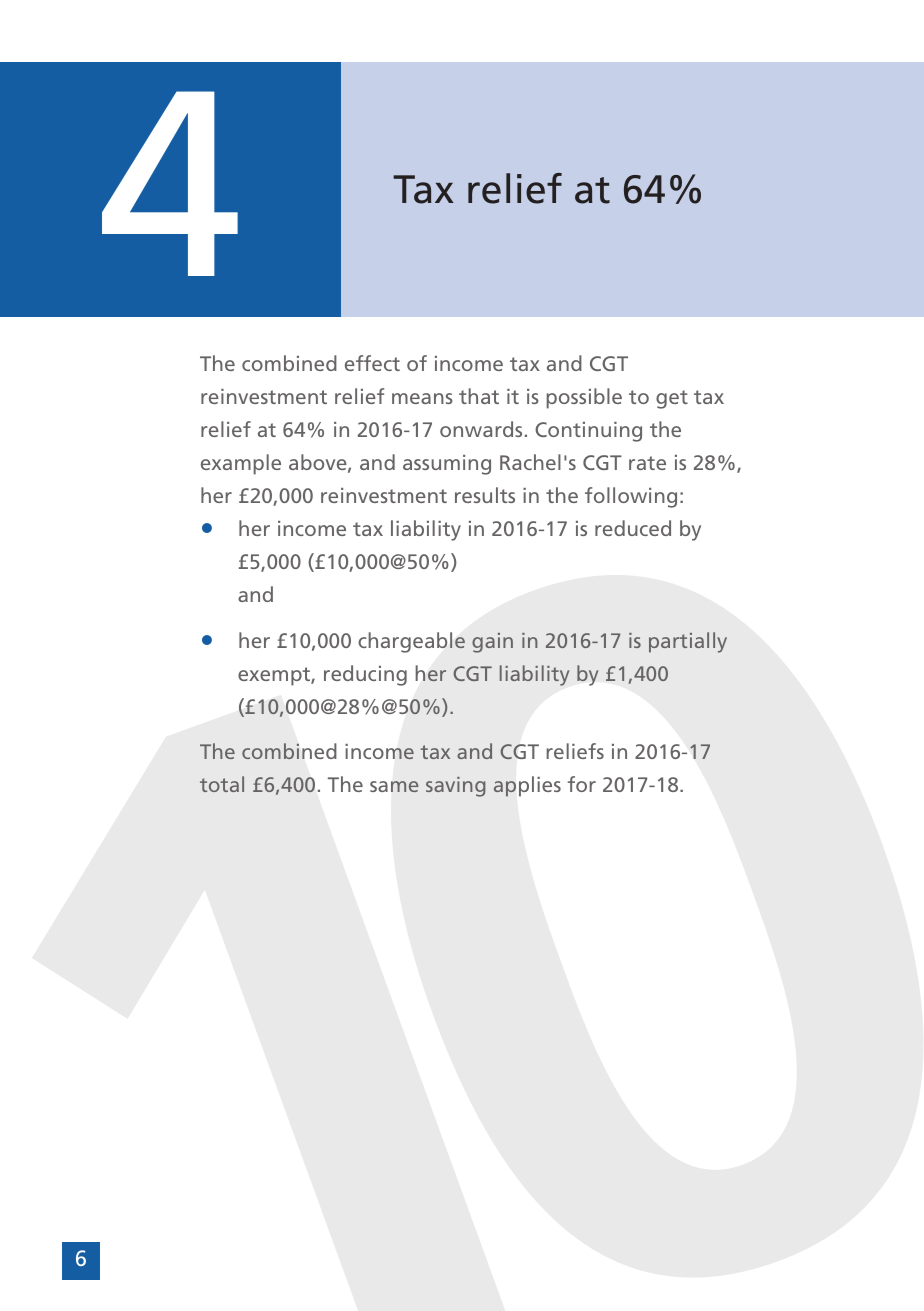 Image resolution: width=924 pixels, height=1311 pixels. What do you see at coordinates (672, 399) in the page?
I see `get` at bounding box center [672, 399].
